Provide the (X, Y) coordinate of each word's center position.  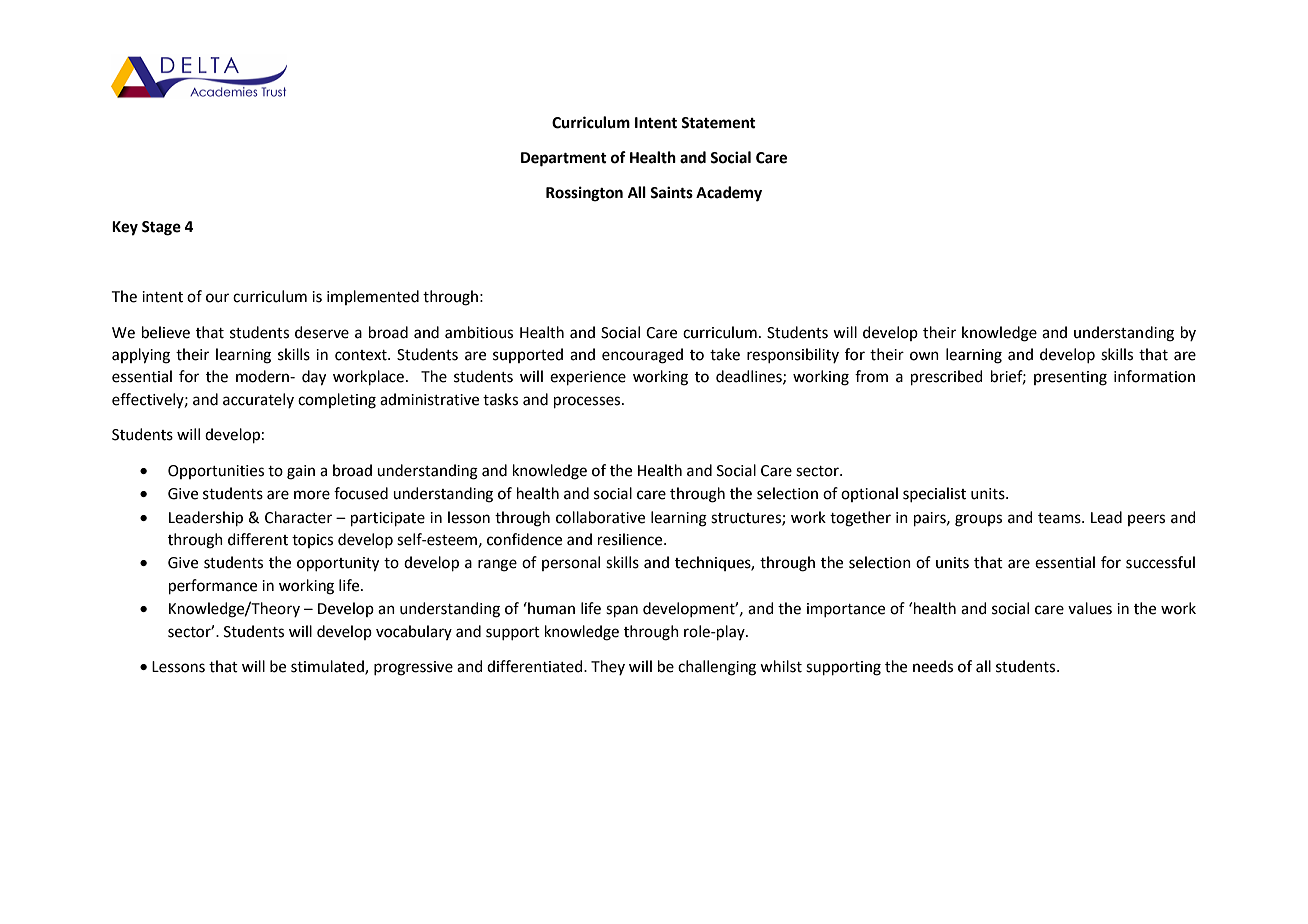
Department (564, 159)
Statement (718, 123)
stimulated (328, 667)
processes (588, 402)
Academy (729, 194)
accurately (258, 400)
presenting (1070, 378)
